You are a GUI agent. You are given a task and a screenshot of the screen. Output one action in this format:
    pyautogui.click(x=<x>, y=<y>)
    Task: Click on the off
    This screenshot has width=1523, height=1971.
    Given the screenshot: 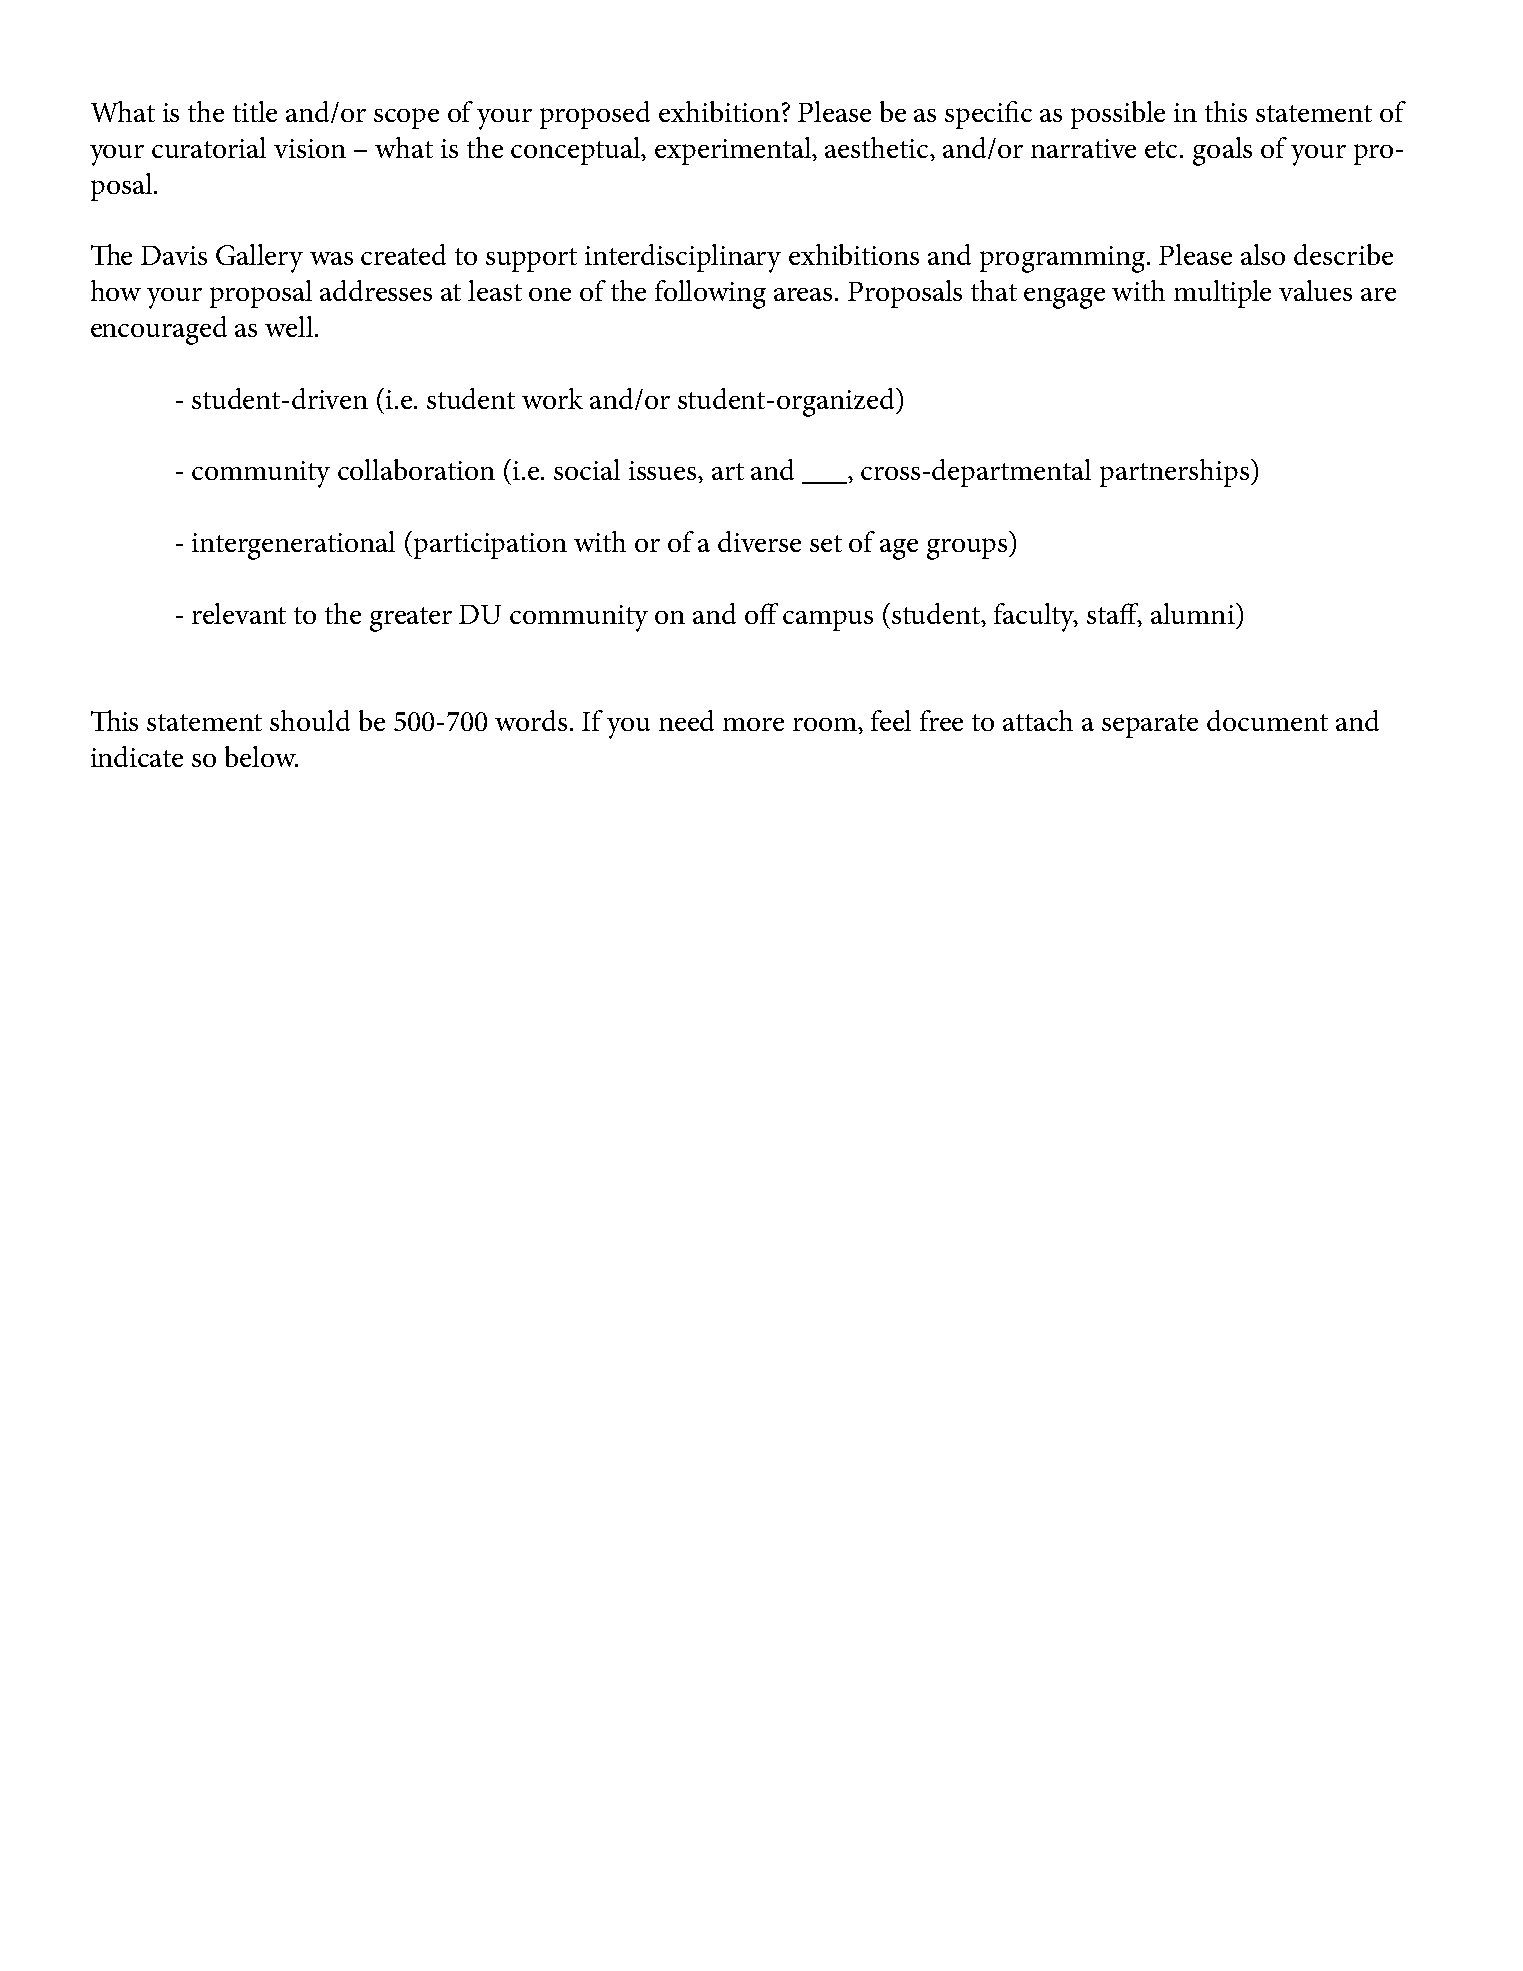 What is the action you would take?
    pyautogui.click(x=761, y=613)
